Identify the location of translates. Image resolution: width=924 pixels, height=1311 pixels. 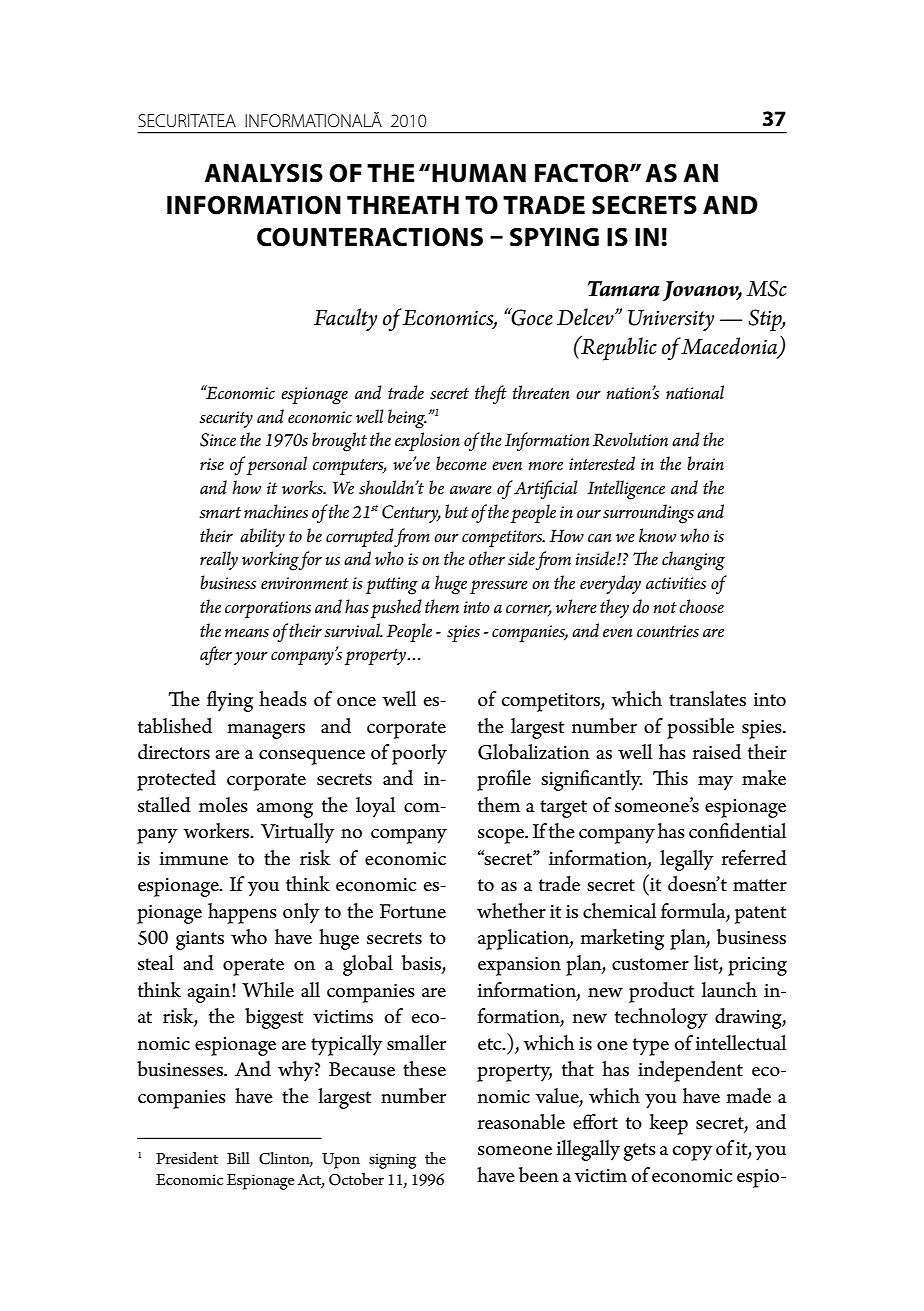
(707, 699).
